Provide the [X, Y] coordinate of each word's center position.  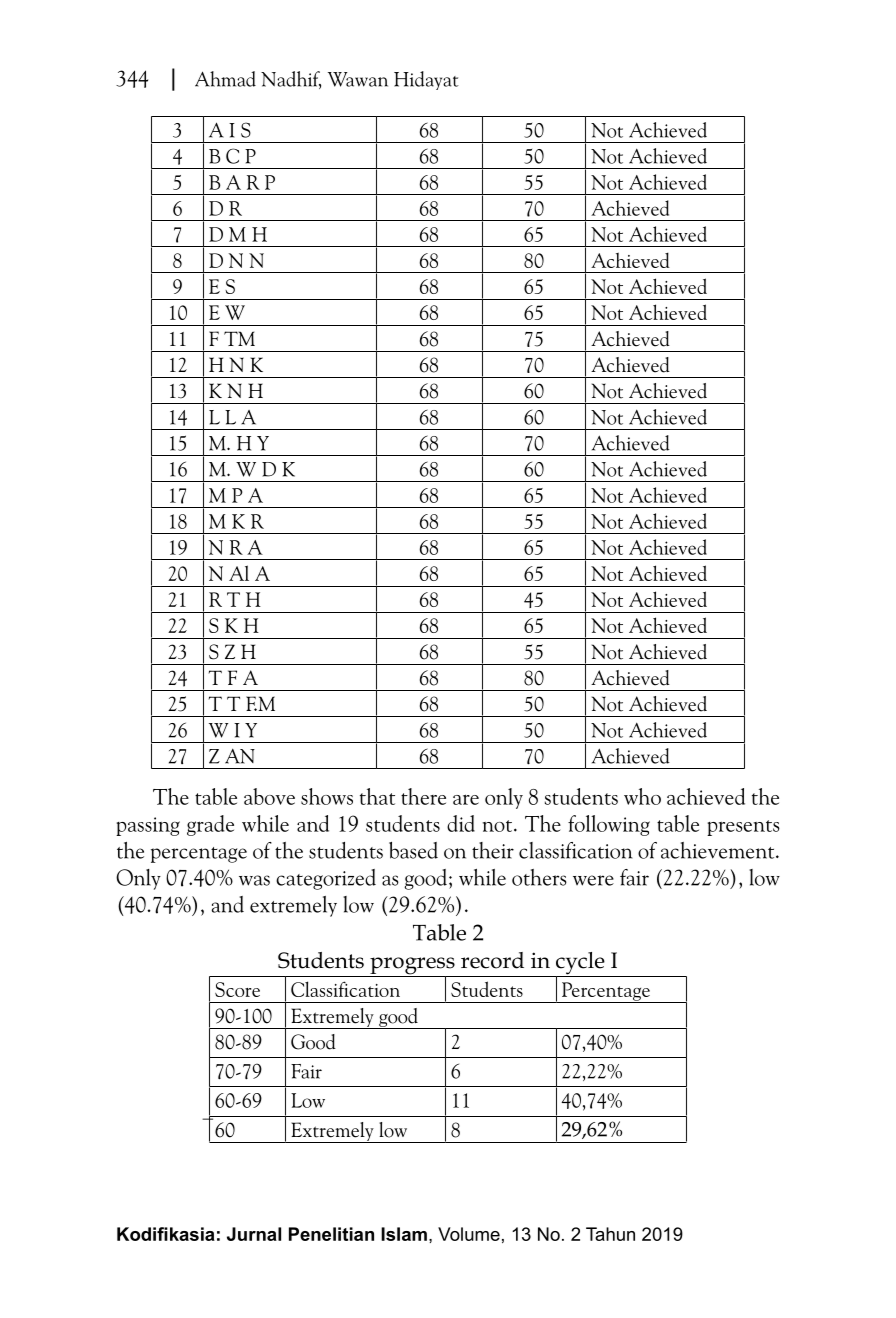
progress [412, 967]
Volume [469, 1234]
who [642, 796]
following [609, 825]
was [254, 880]
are [466, 799]
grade [210, 825]
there [423, 796]
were [593, 880]
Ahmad [225, 79]
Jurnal [254, 1234]
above [269, 796]
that [377, 796]
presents [743, 828]
